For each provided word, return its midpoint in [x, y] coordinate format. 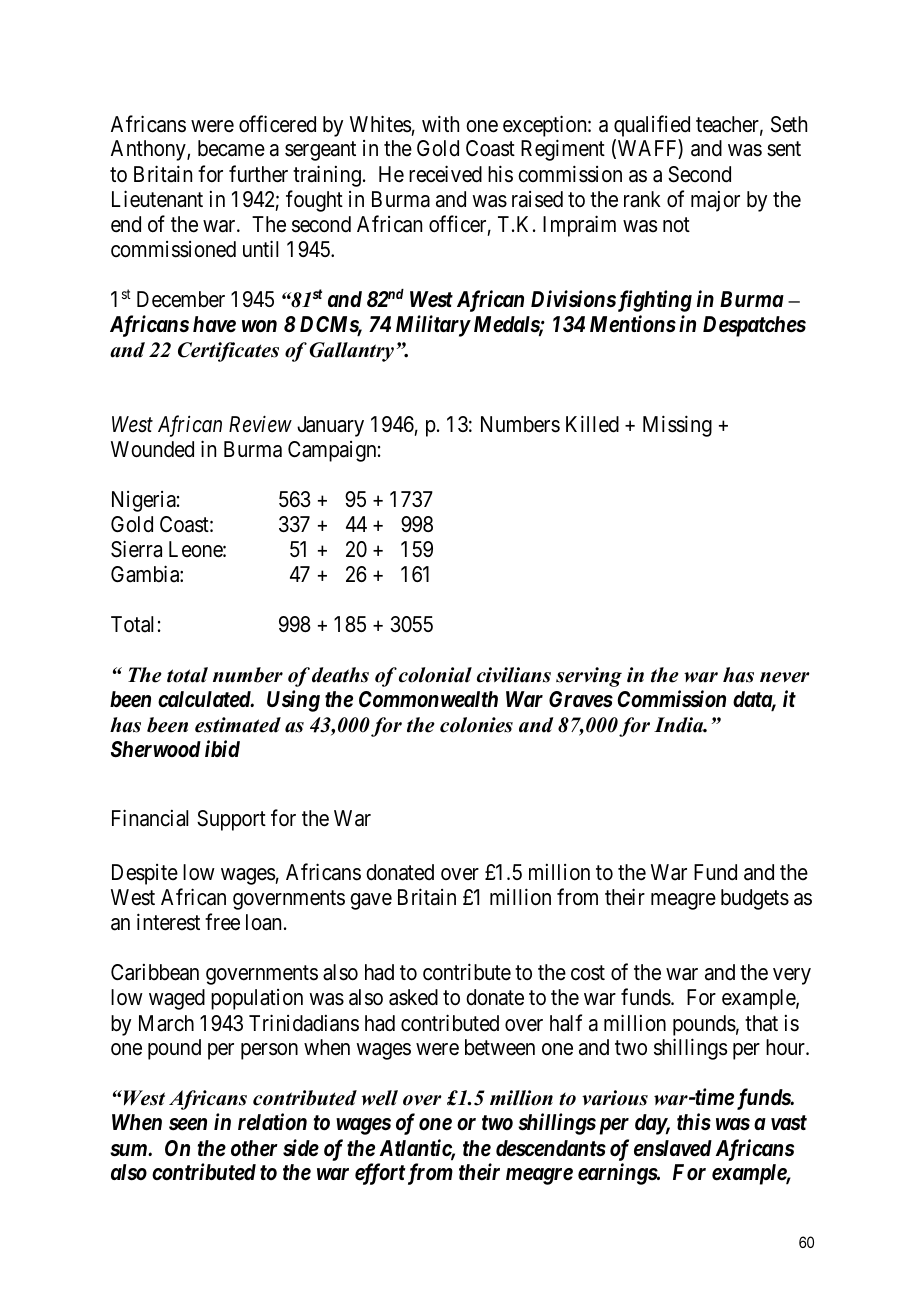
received [445, 174]
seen [188, 1124]
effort [380, 1174]
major [715, 201]
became [231, 148]
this [694, 1121]
